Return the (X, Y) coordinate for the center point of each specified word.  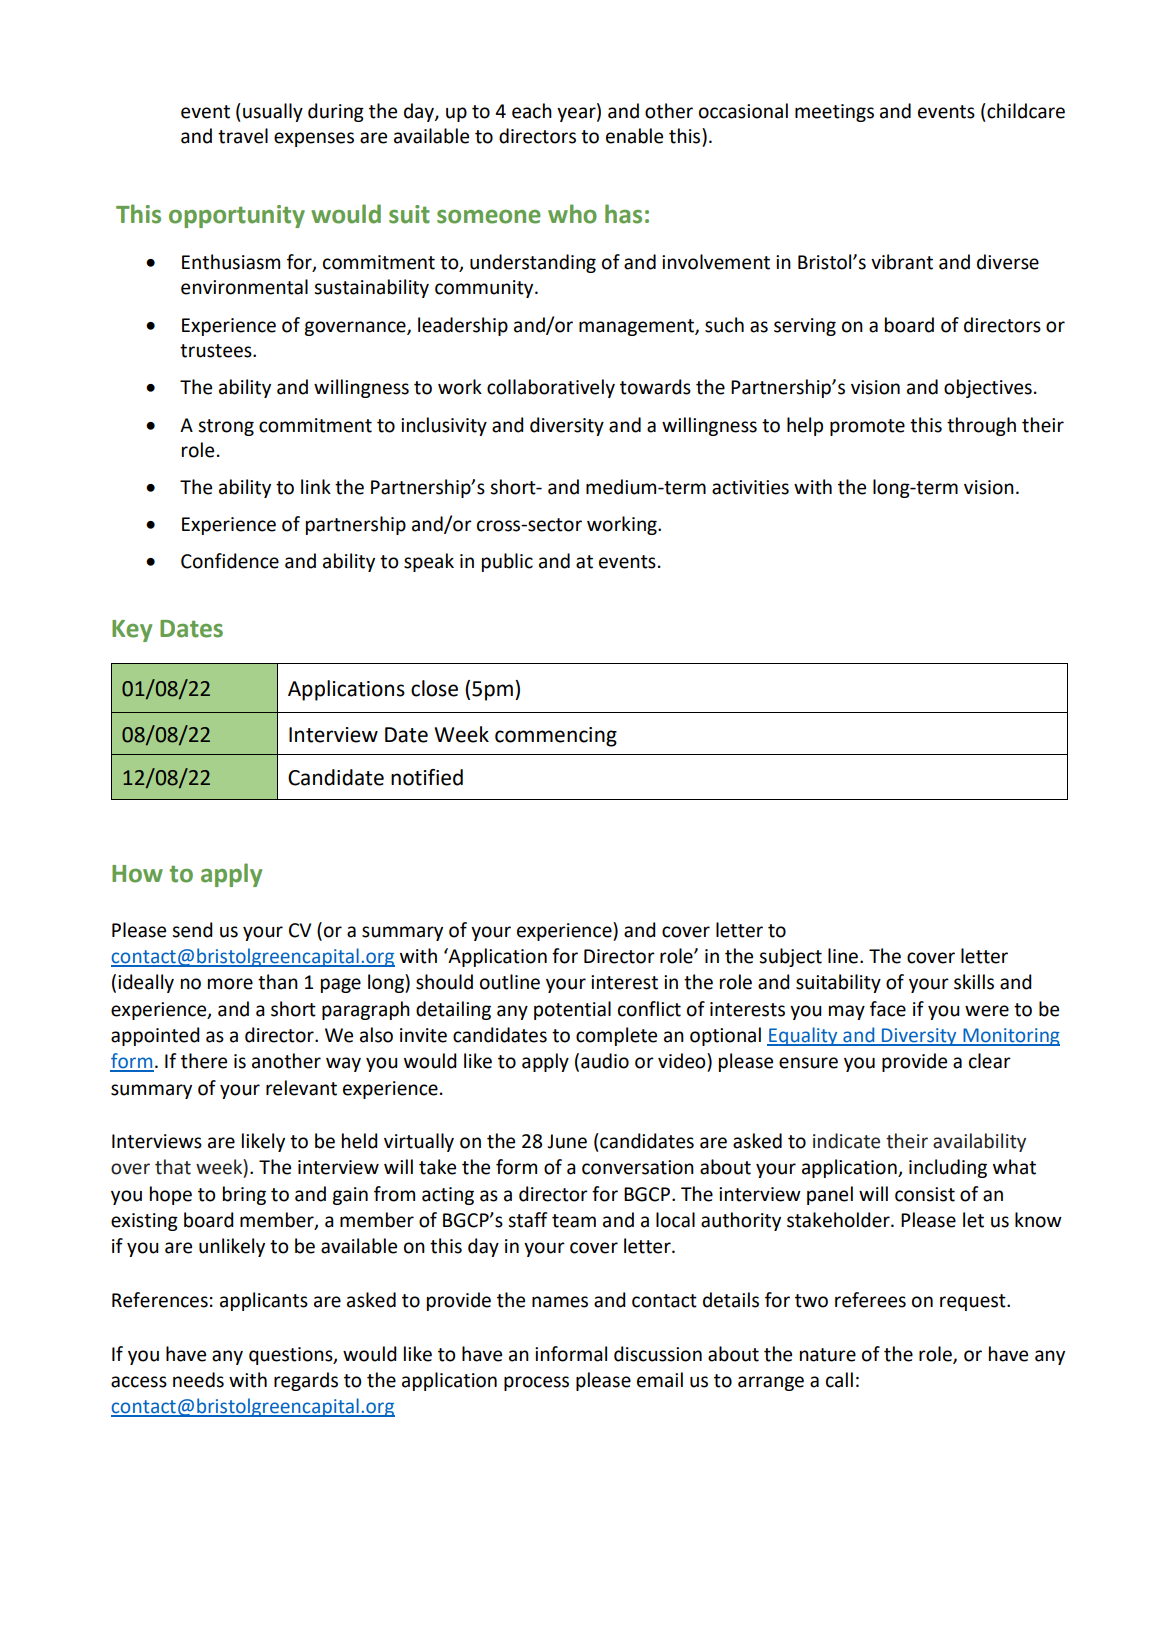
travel (243, 136)
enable (634, 136)
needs (198, 1380)
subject (790, 957)
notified (427, 777)
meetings (834, 113)
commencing (556, 737)
